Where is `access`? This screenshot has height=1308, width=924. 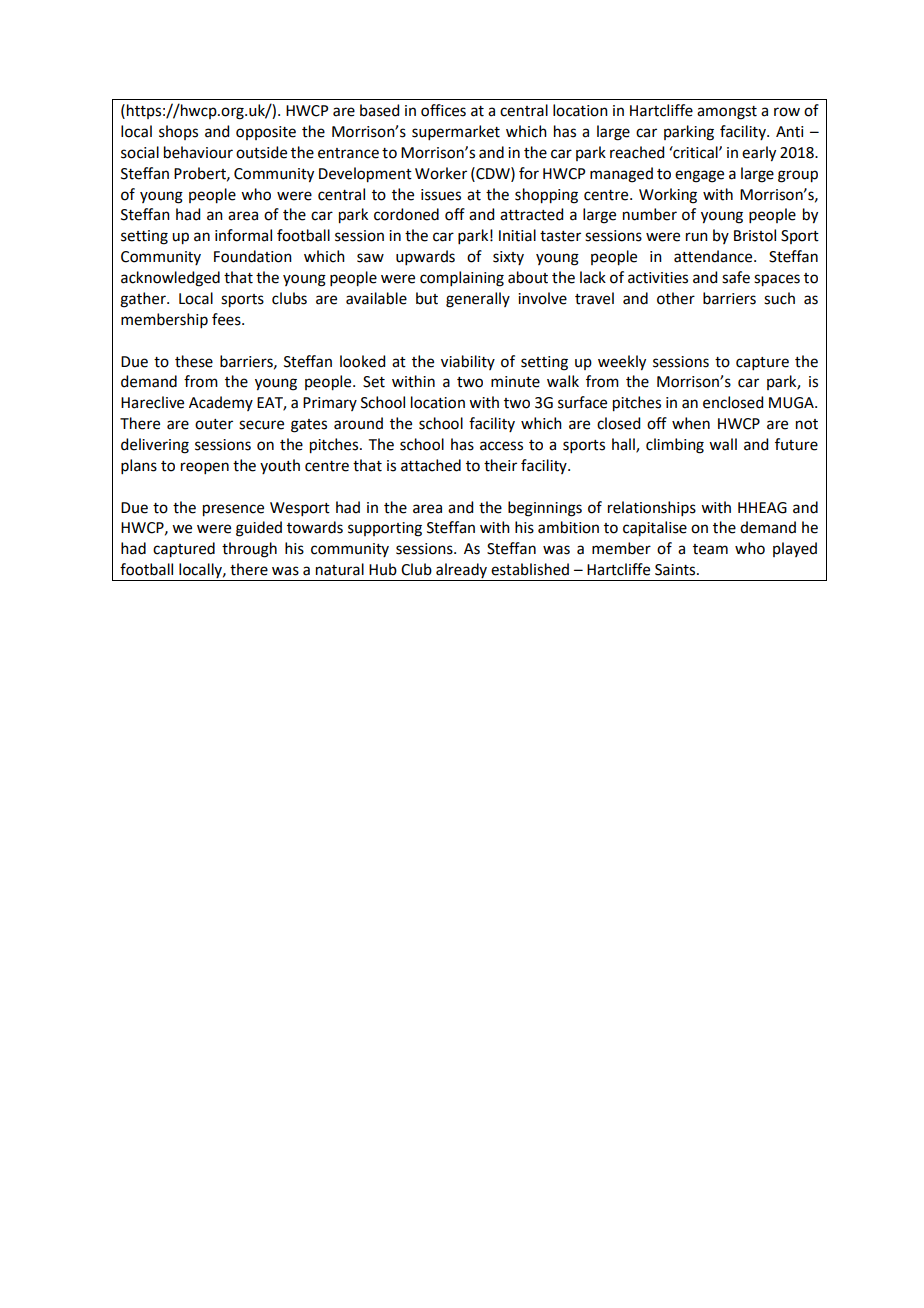
access is located at coordinates (501, 446).
